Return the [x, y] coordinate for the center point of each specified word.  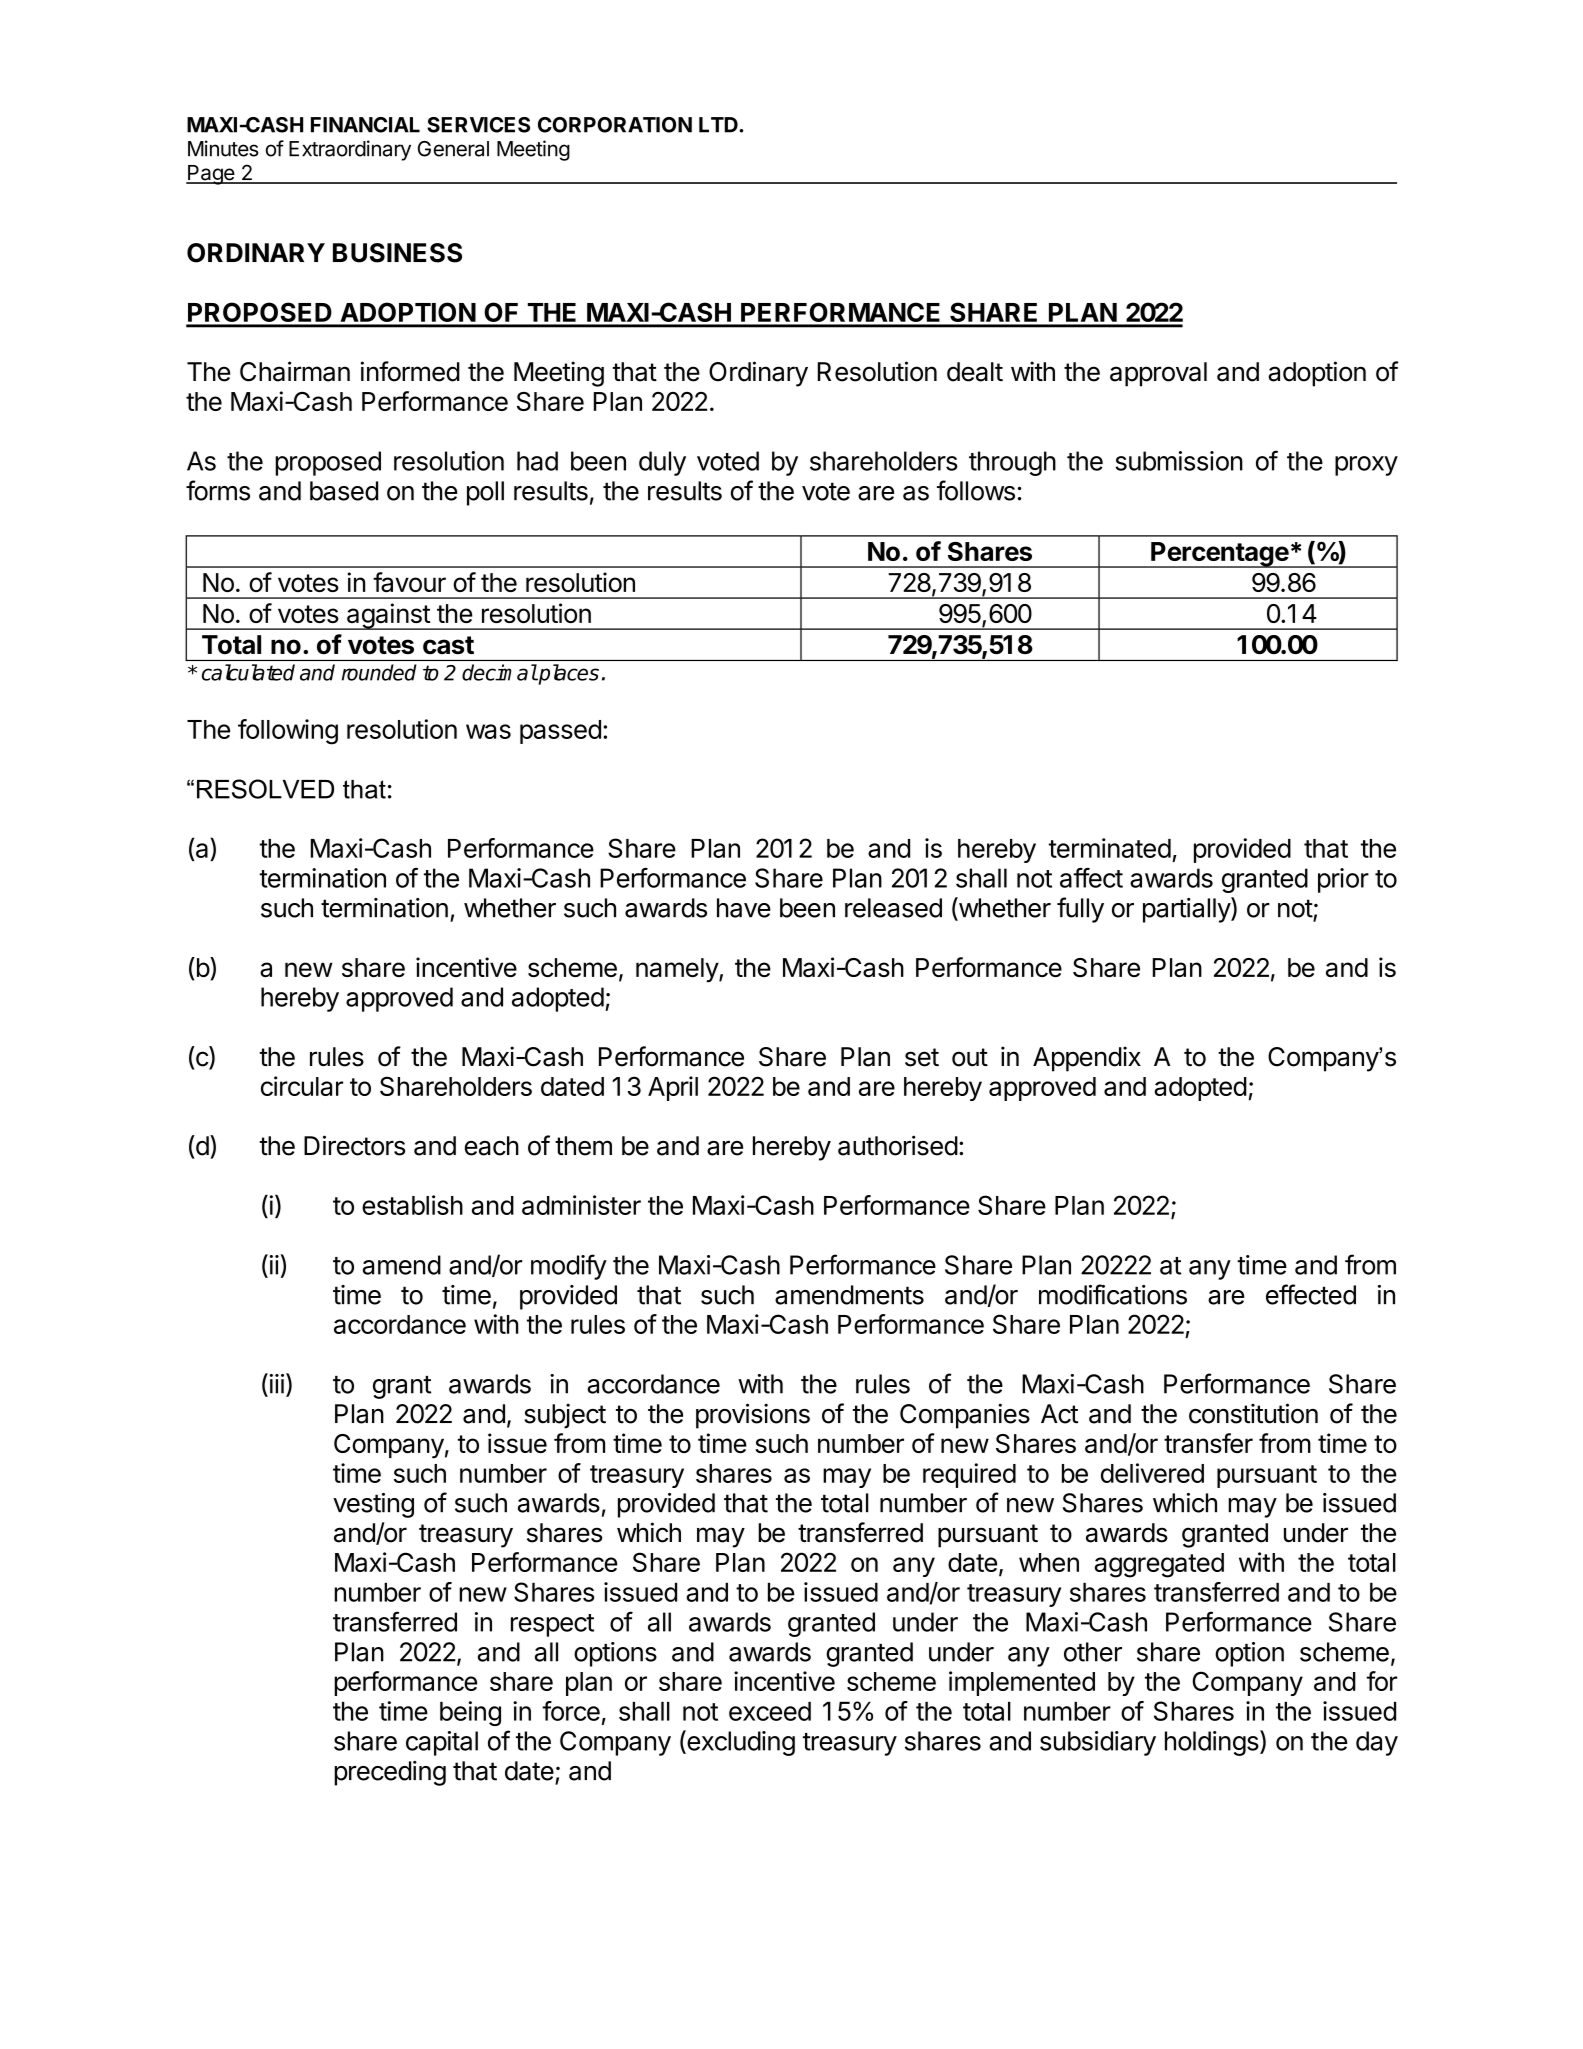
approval [1158, 374]
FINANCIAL [365, 125]
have [744, 908]
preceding [390, 1773]
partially [1187, 910]
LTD [719, 125]
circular [302, 1086]
